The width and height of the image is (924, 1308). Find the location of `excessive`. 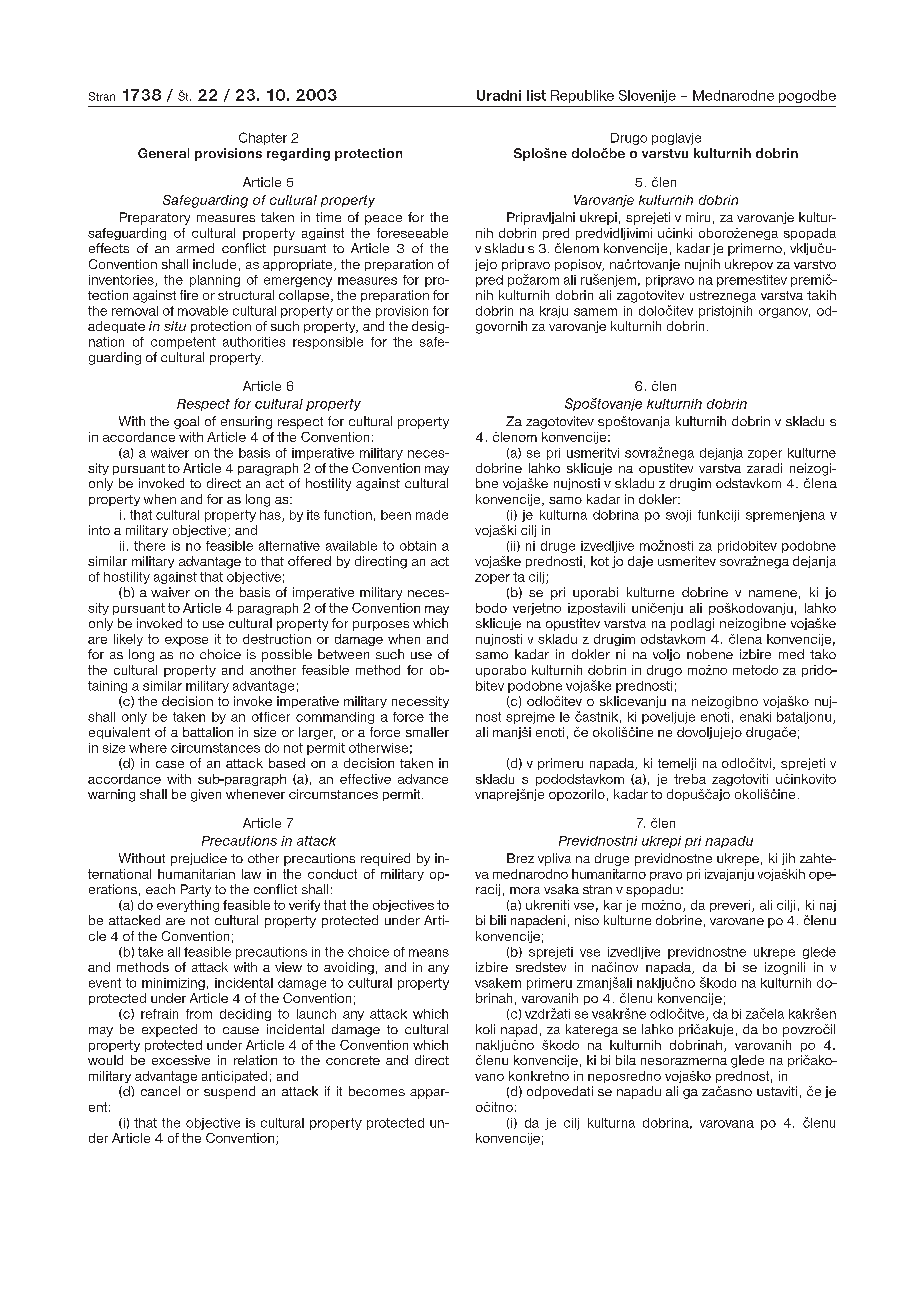

excessive is located at coordinates (181, 1060).
